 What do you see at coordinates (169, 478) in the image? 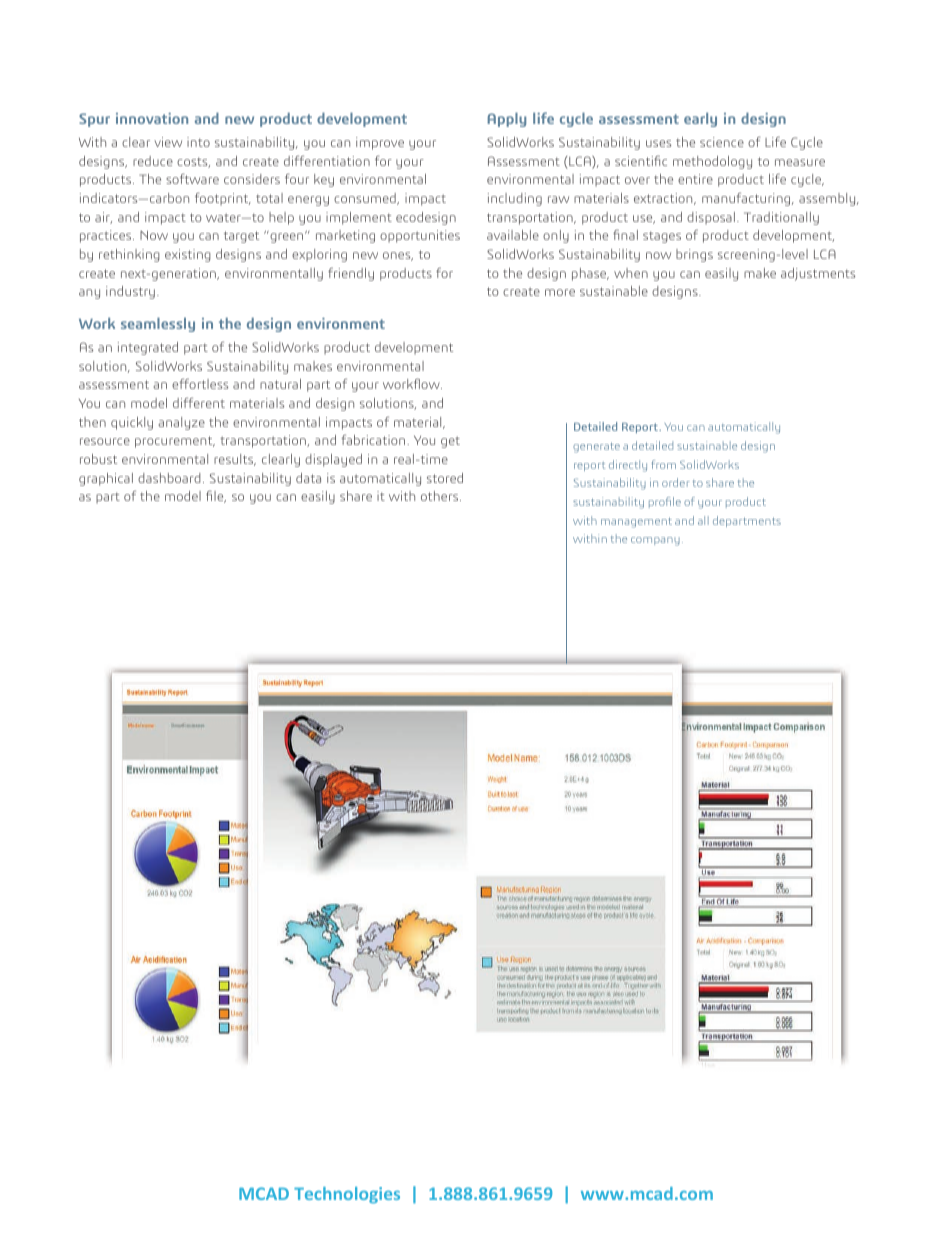
I see `dashboard` at bounding box center [169, 478].
